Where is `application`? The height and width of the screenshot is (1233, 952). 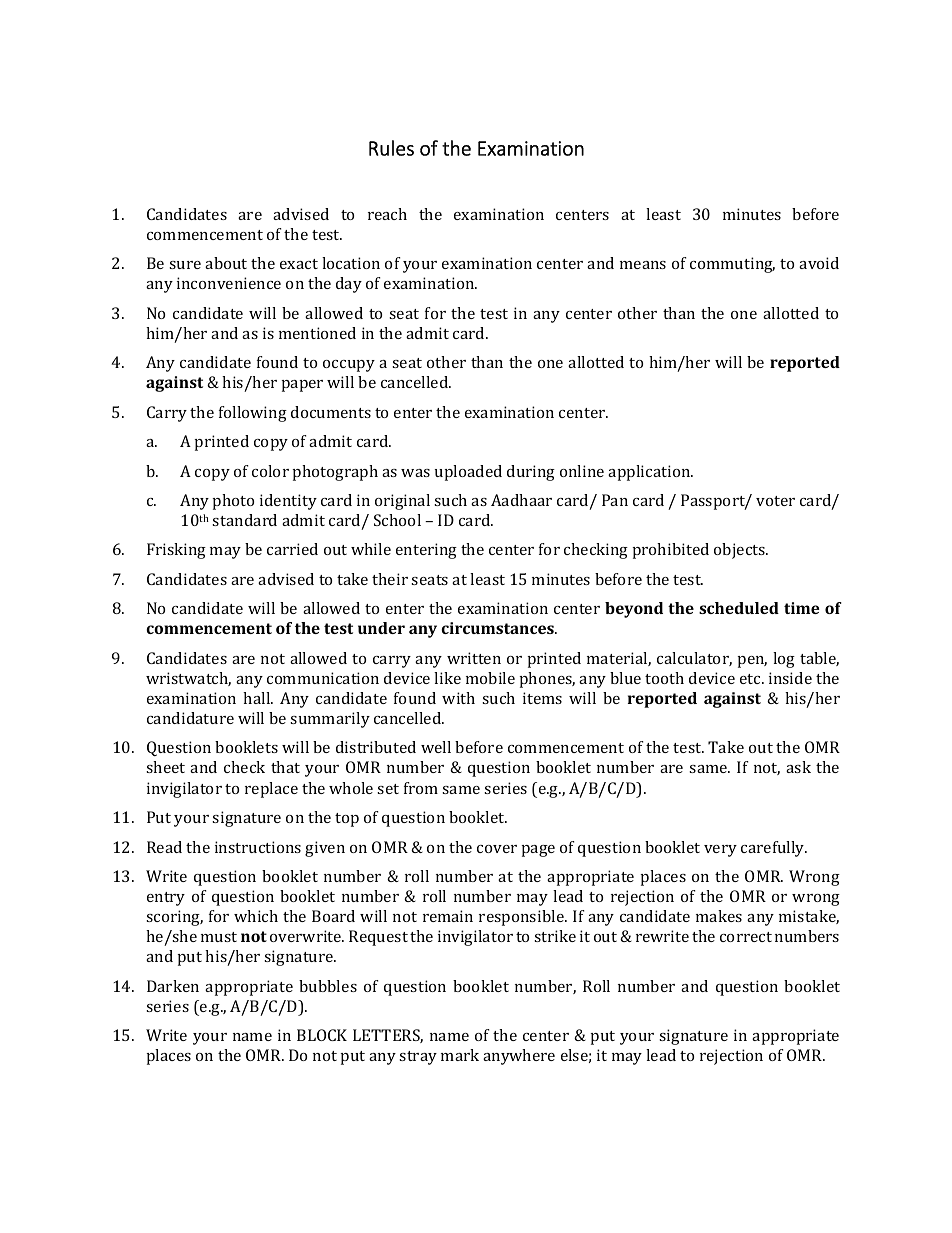
application is located at coordinates (650, 473).
